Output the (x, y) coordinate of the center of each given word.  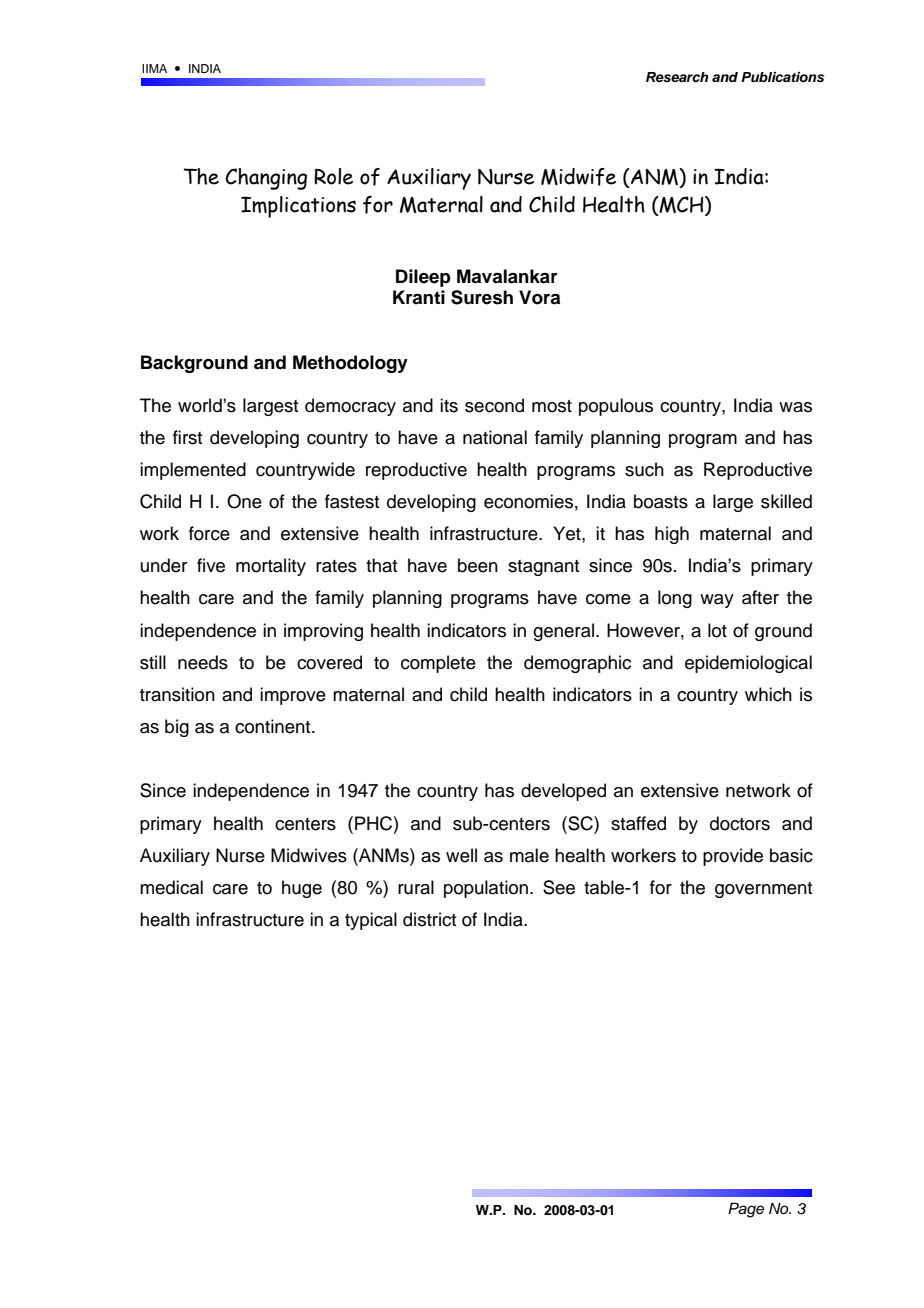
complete (438, 664)
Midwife (578, 177)
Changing (266, 179)
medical (171, 887)
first (188, 437)
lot (717, 630)
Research (677, 77)
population (486, 889)
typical (371, 921)
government (764, 890)
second (494, 405)
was (795, 407)
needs (203, 662)
